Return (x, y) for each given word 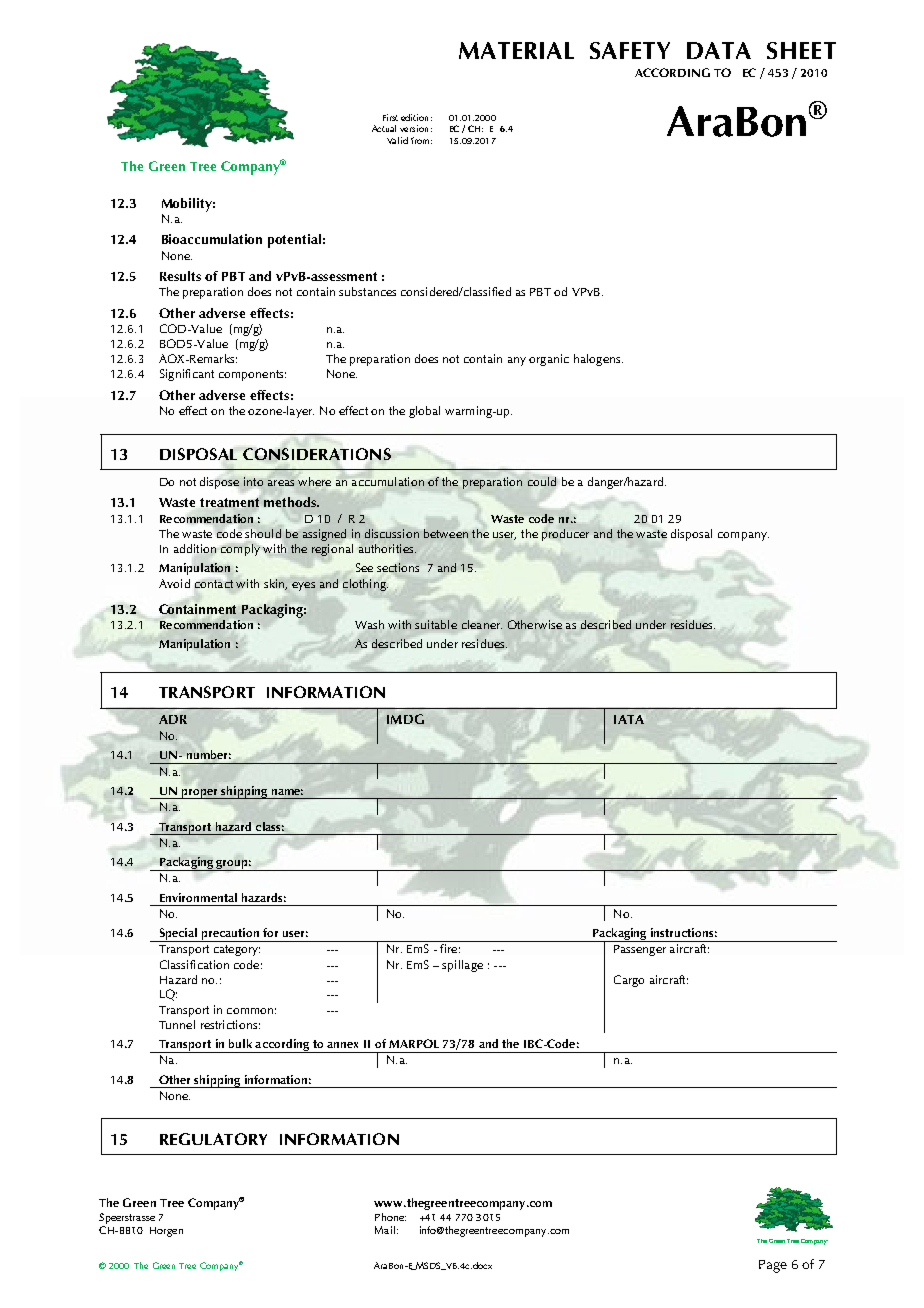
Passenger (640, 950)
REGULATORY (213, 1139)
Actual (384, 128)
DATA (719, 50)
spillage (462, 966)
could (542, 481)
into (253, 481)
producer (565, 535)
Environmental (198, 897)
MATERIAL (516, 50)
